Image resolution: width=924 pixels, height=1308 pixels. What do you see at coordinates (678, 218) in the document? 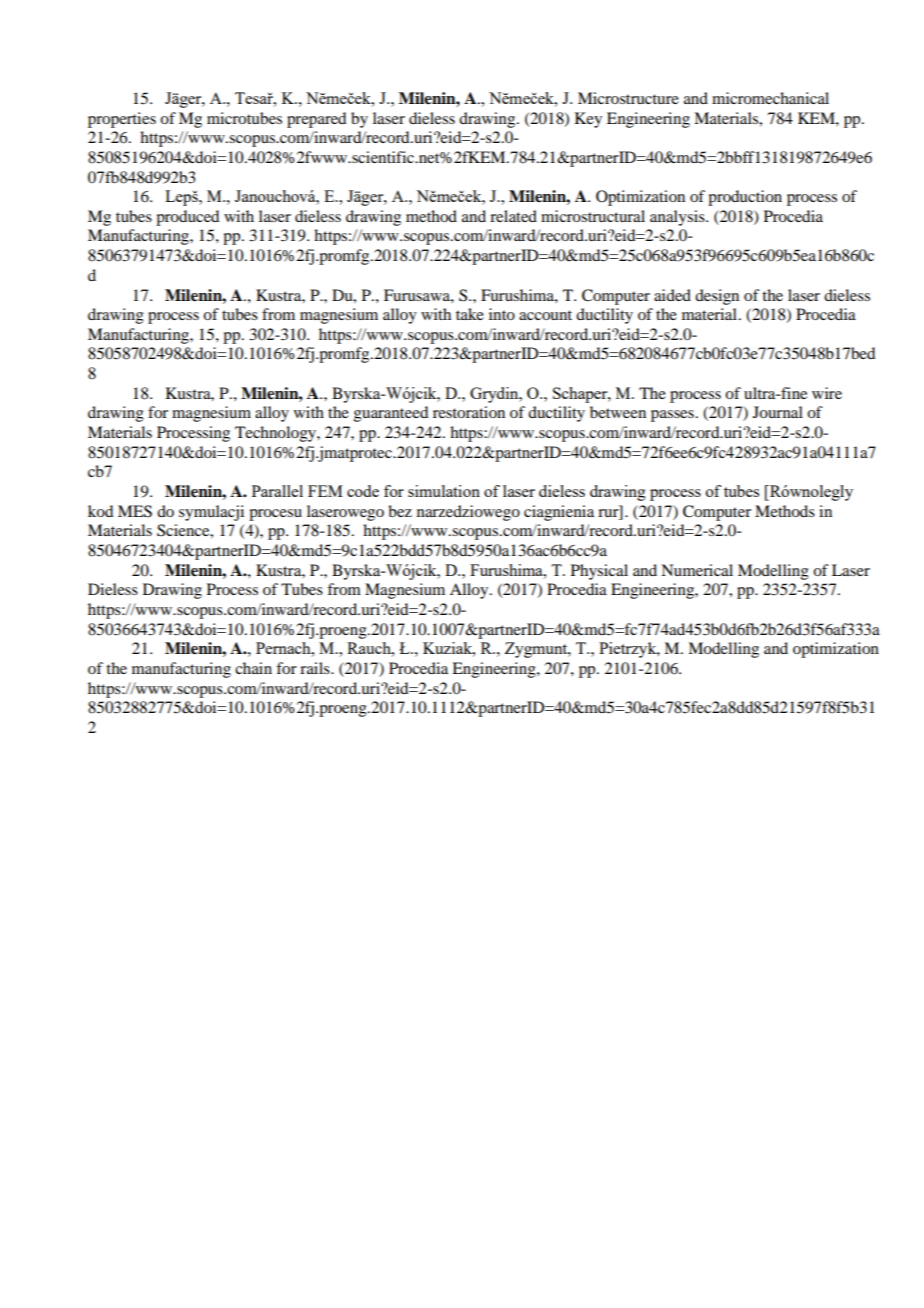
I see `analysis` at bounding box center [678, 218].
